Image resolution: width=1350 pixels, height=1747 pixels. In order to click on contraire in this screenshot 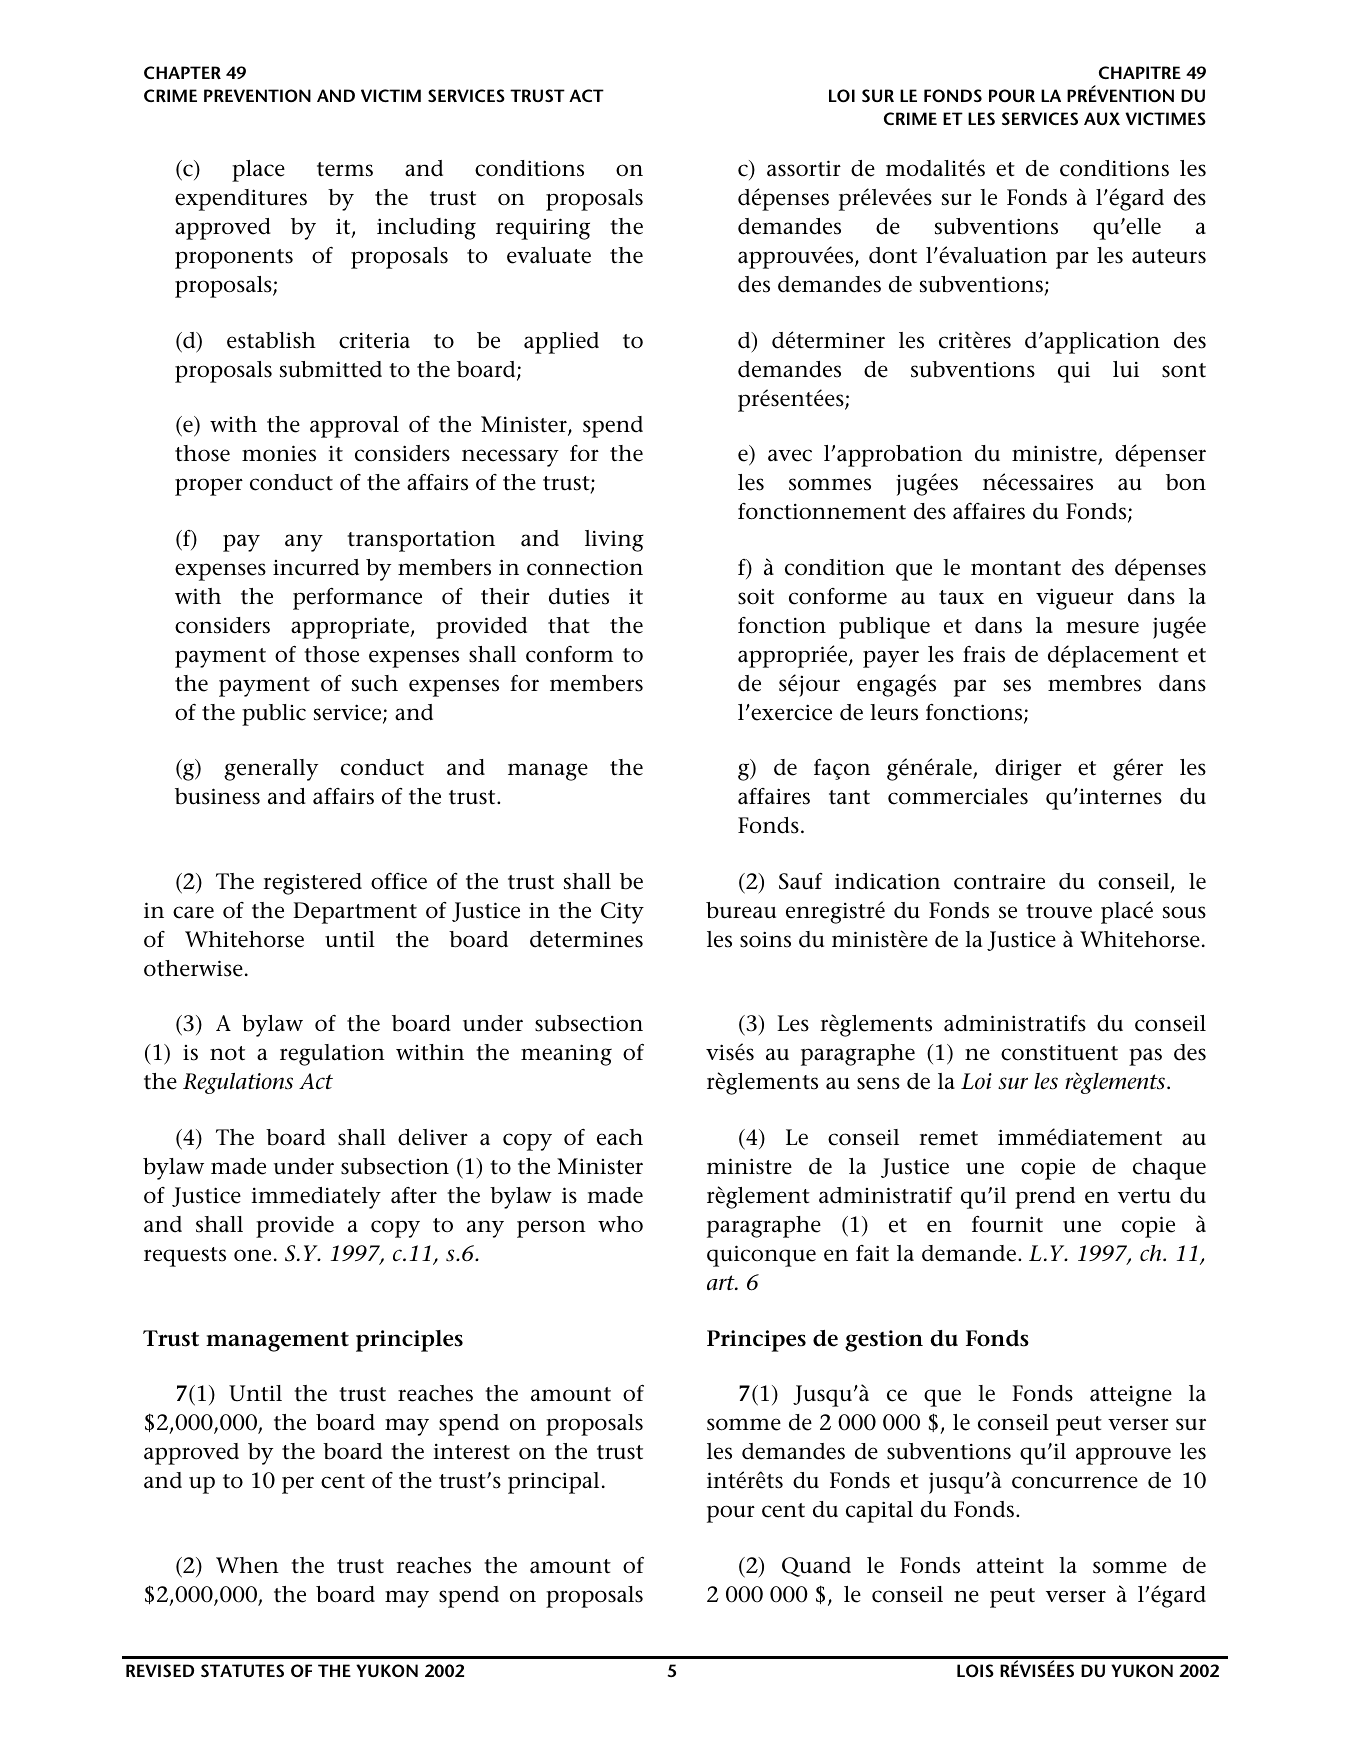, I will do `click(999, 881)`.
